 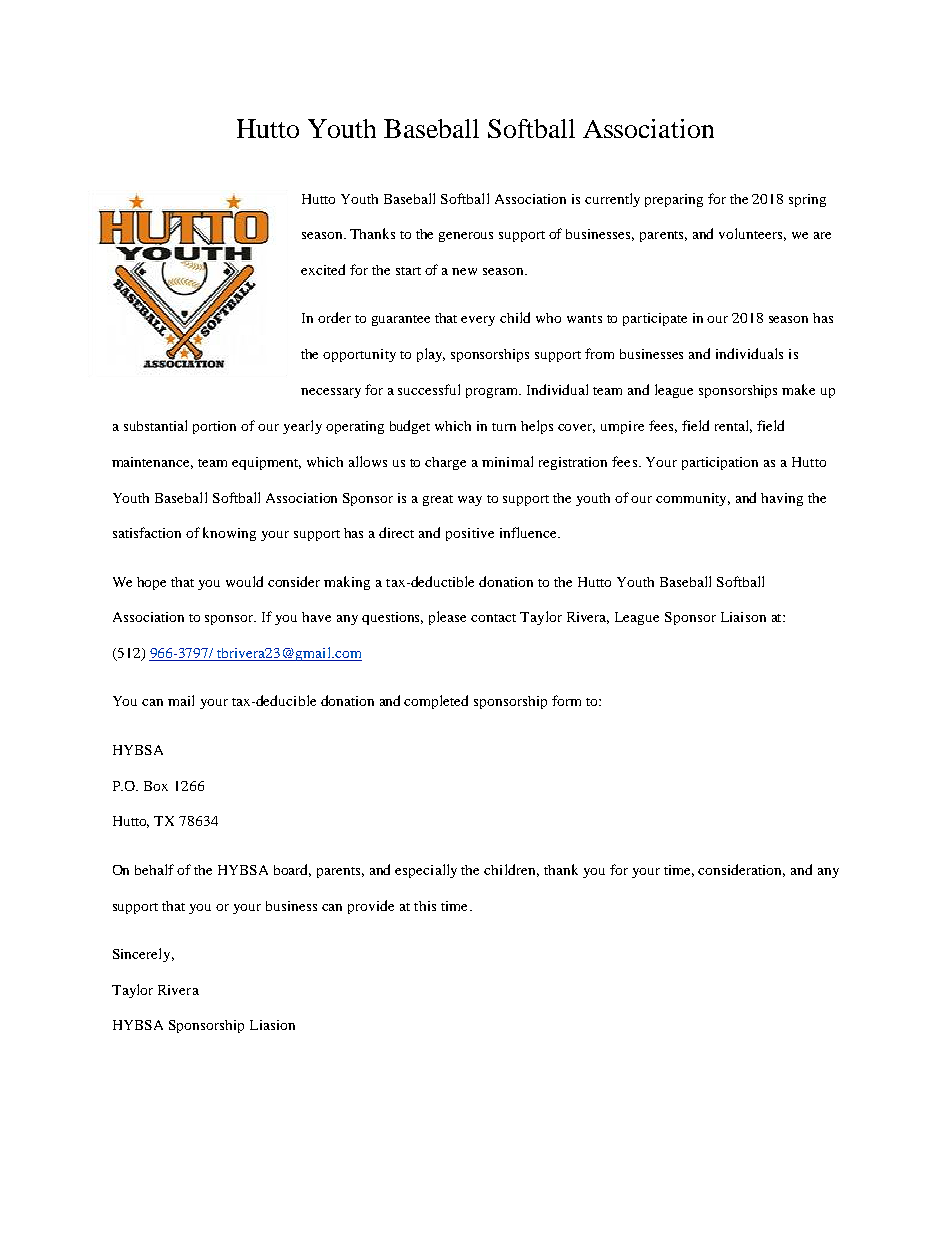 What do you see at coordinates (323, 269) in the document?
I see `excited` at bounding box center [323, 269].
